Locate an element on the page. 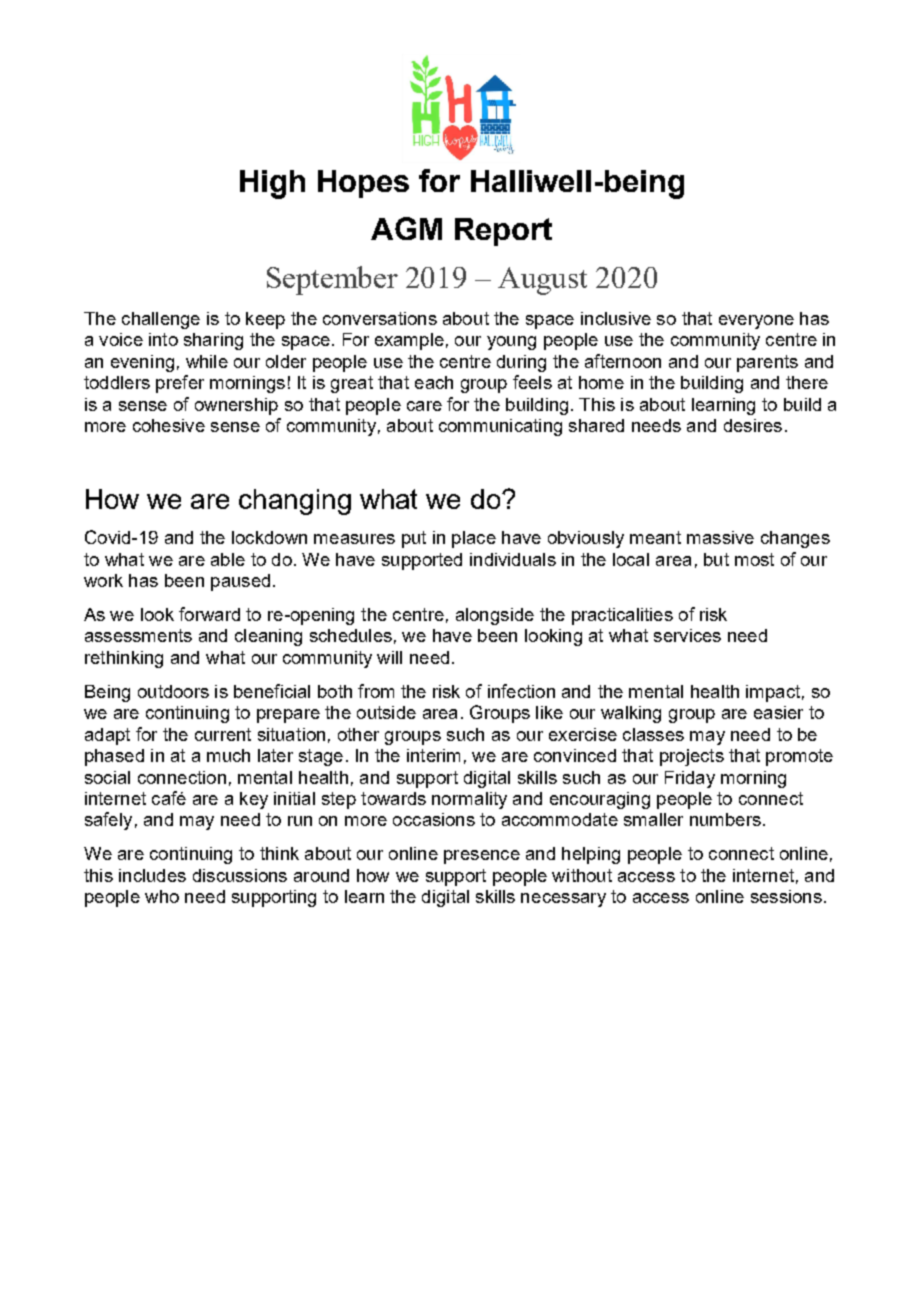 This image has width=924, height=1308. High is located at coordinates (272, 184).
